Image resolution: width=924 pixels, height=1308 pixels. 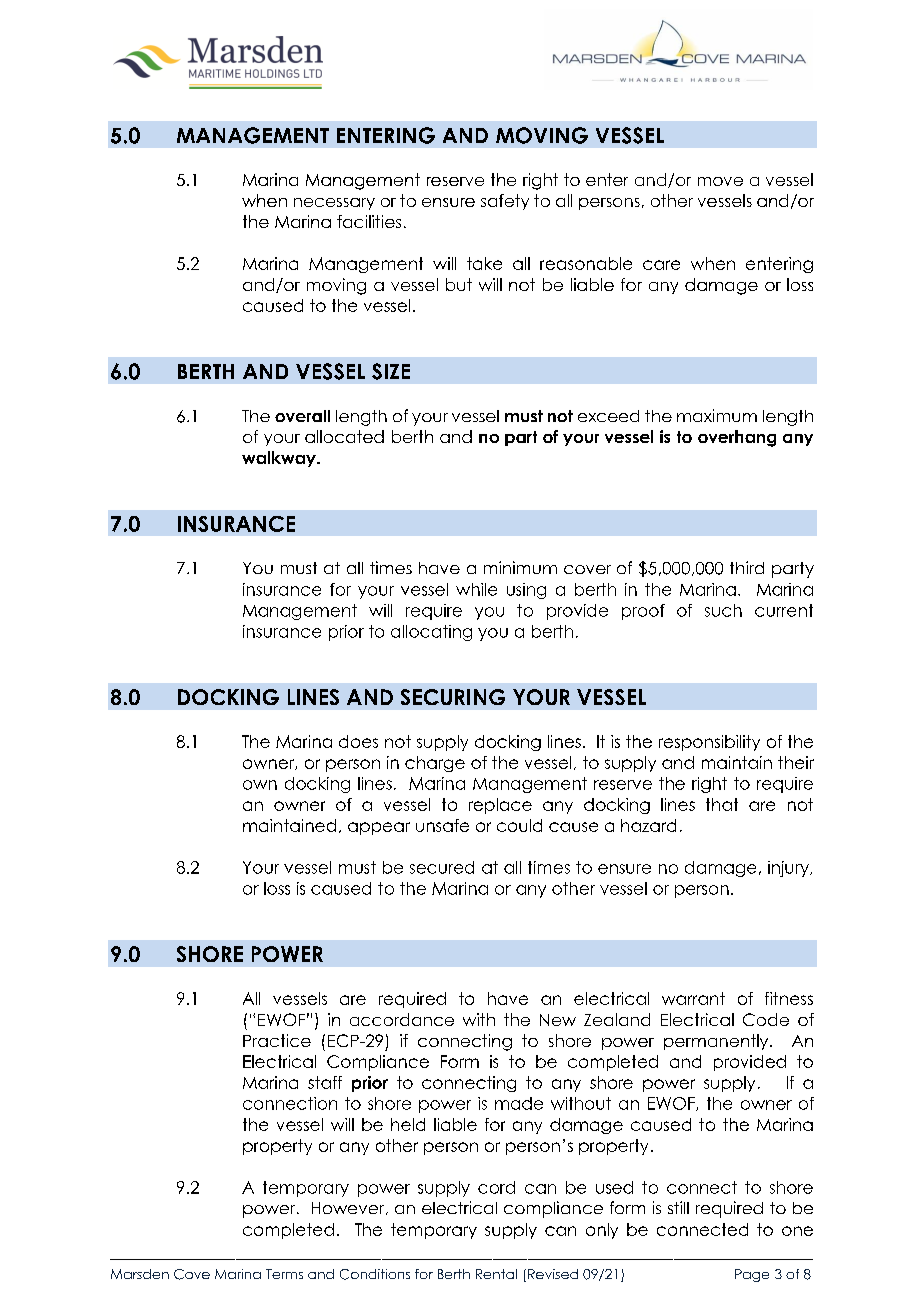 I want to click on while, so click(x=476, y=589).
